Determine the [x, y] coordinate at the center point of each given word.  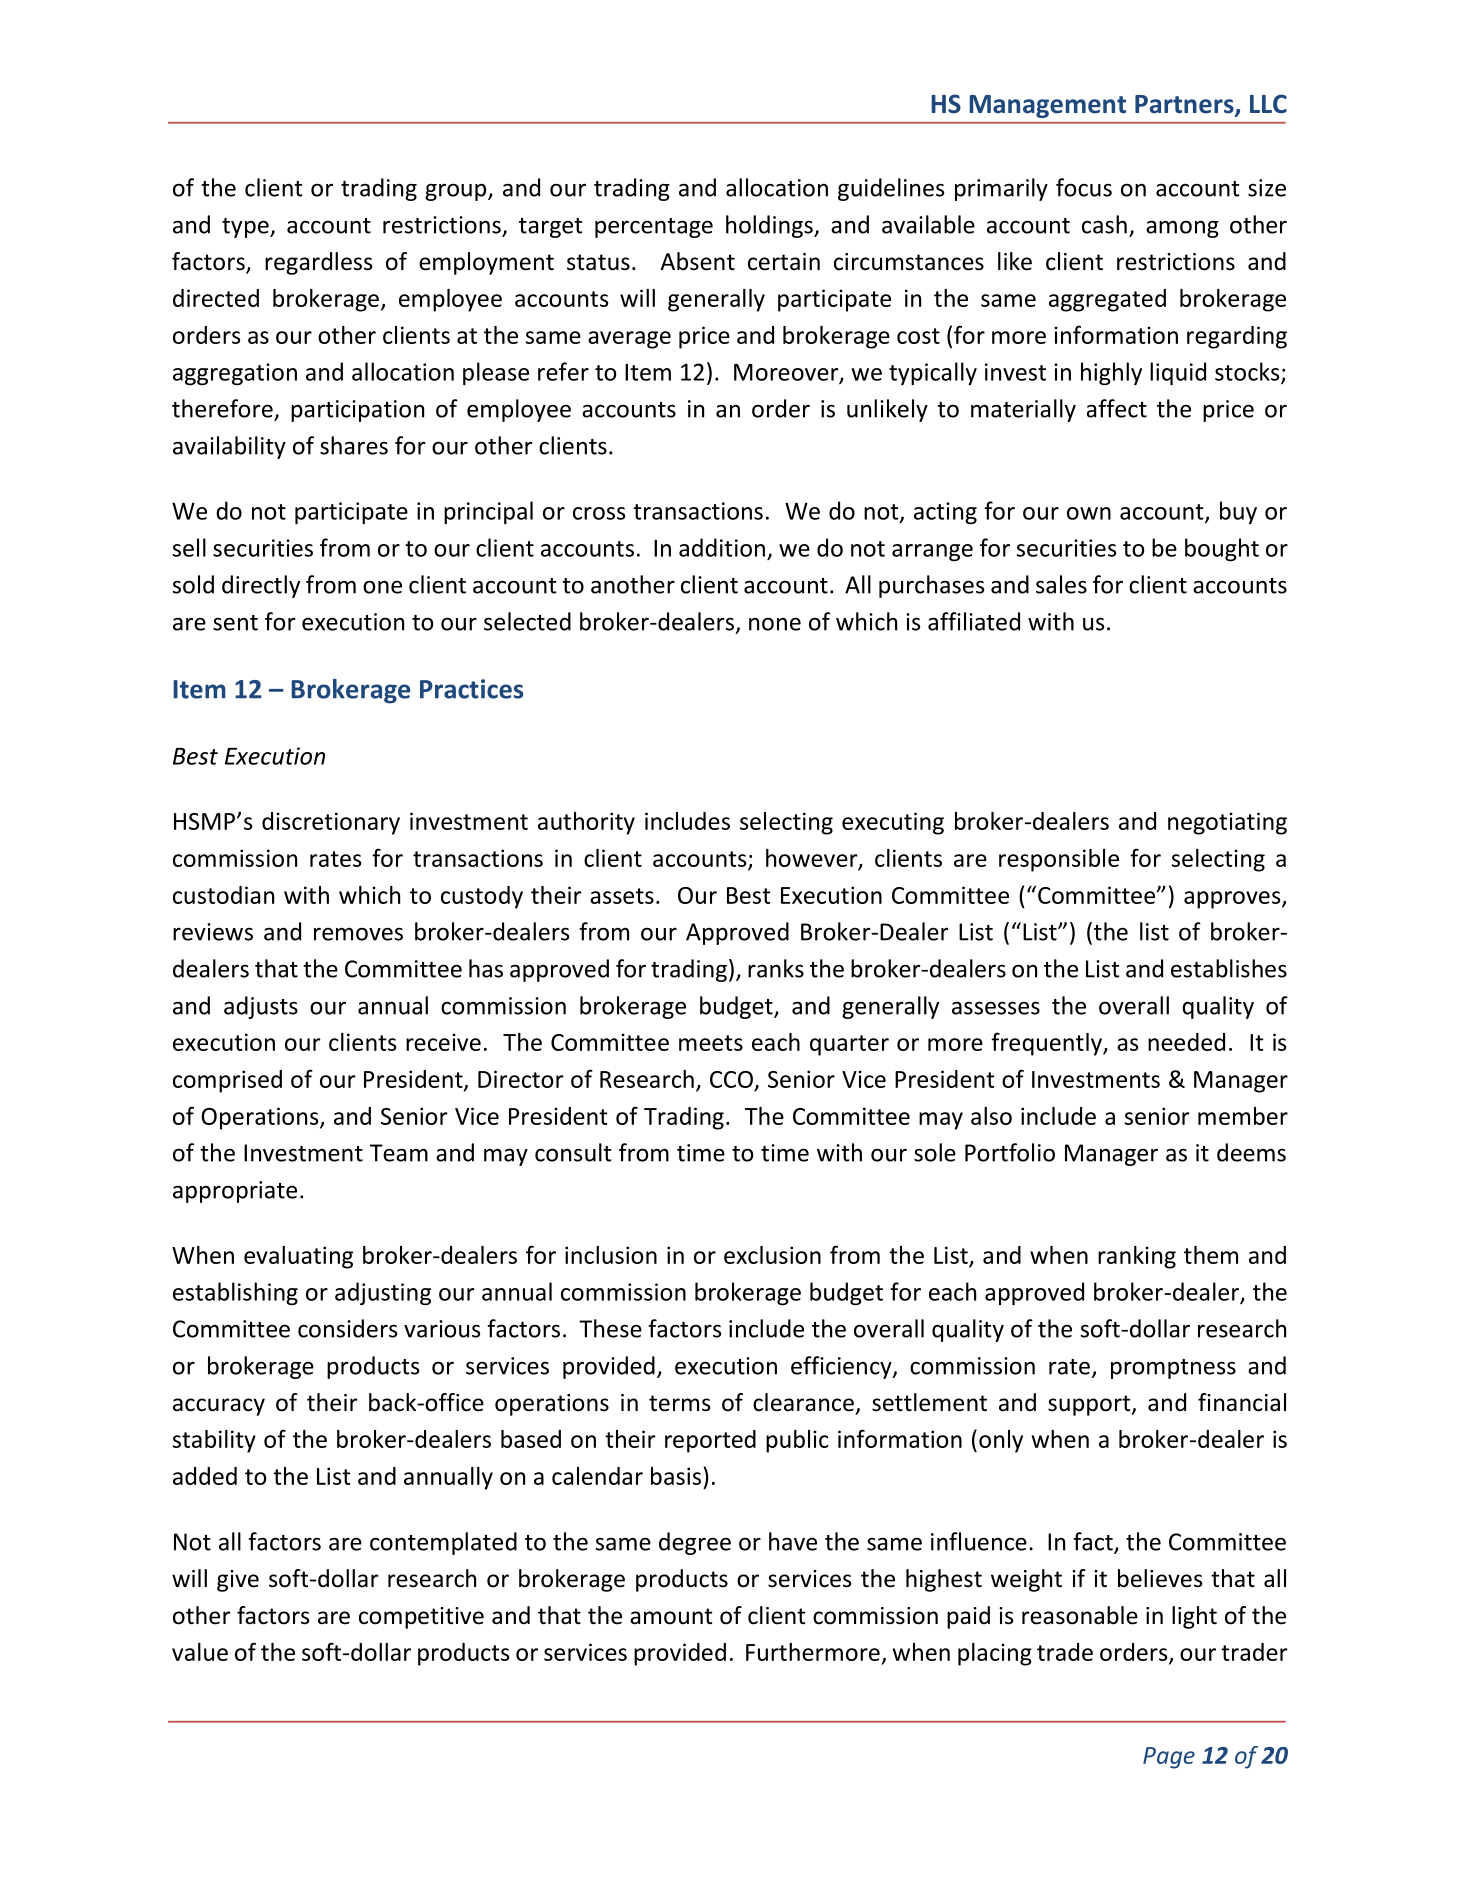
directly [261, 586]
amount [671, 1616]
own [1089, 513]
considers [347, 1328]
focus [1084, 187]
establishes [1229, 968]
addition [722, 547]
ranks [776, 968]
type [246, 228]
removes [358, 934]
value [200, 1652]
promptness [1173, 1369]
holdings [770, 226]
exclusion [772, 1255]
